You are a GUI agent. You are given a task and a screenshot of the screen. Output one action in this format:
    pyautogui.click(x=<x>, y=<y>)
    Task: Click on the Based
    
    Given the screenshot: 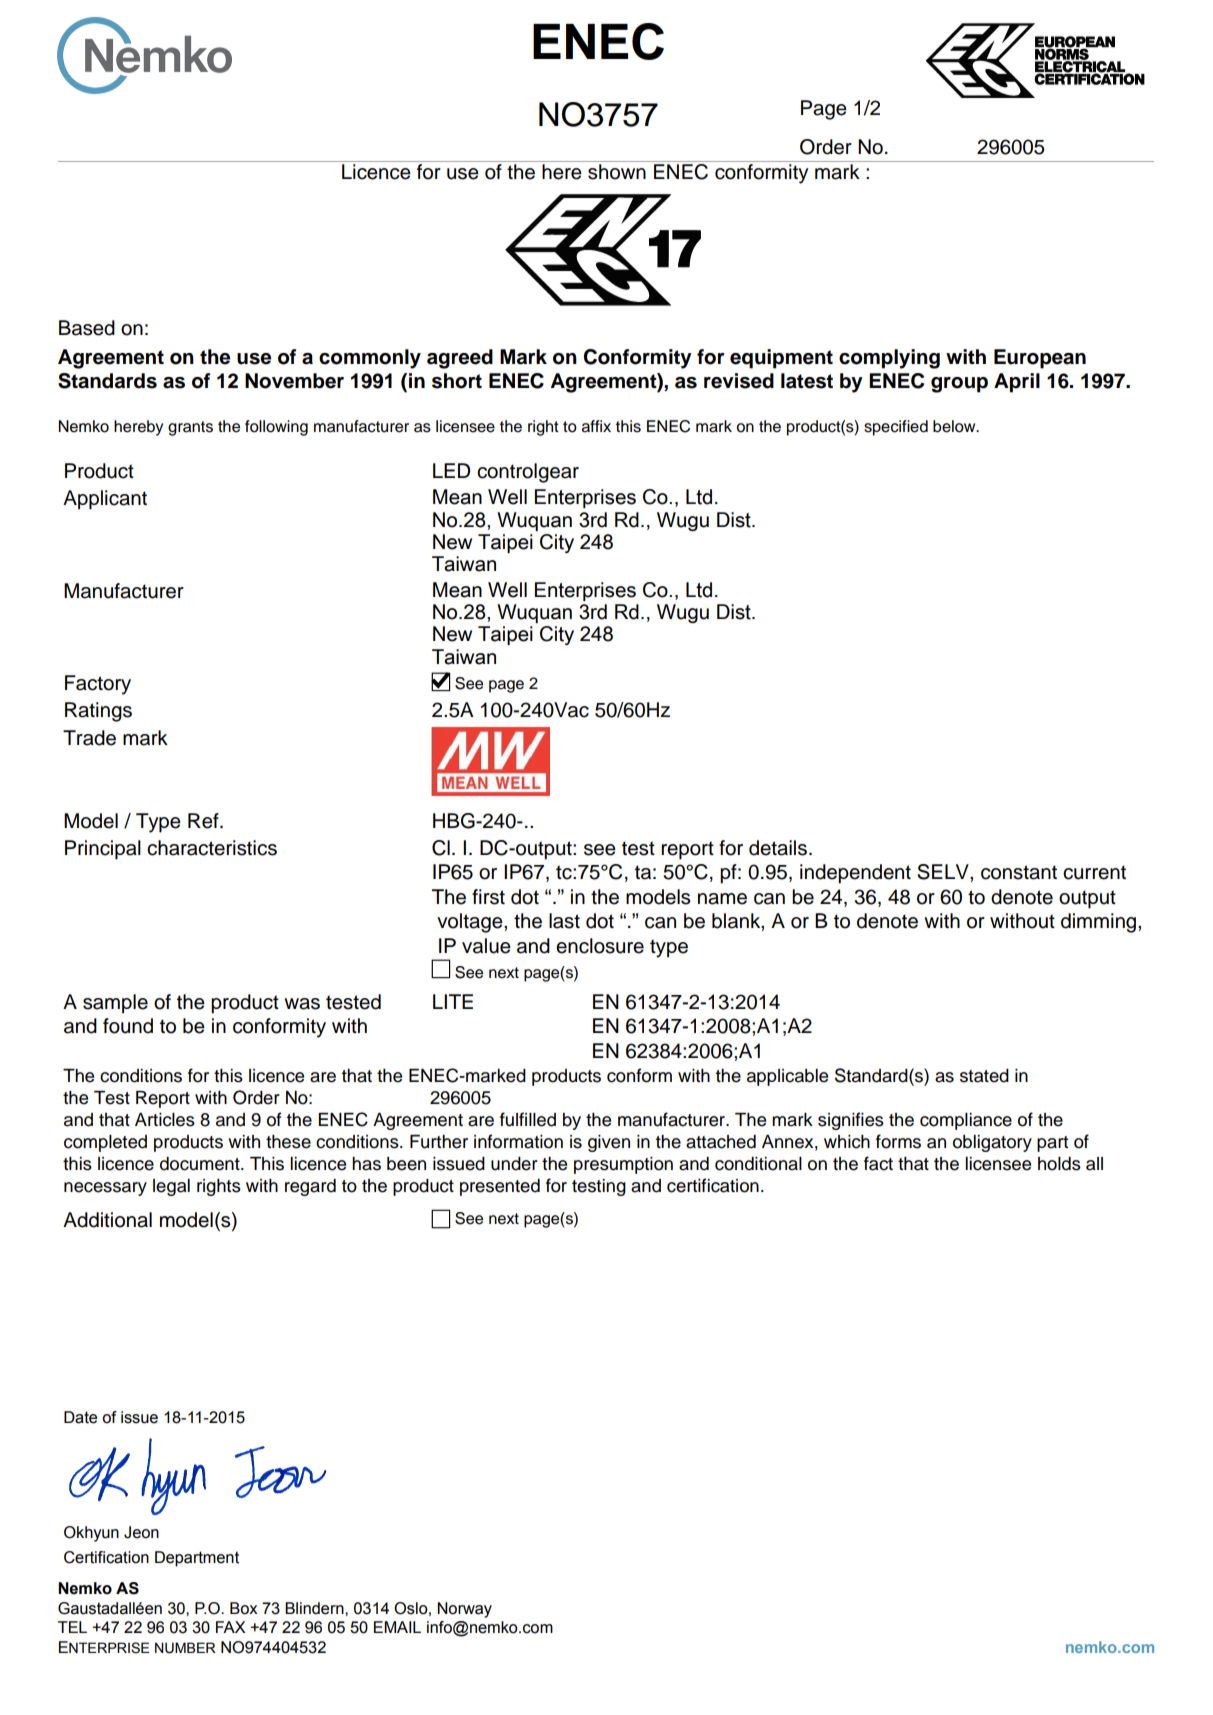 What is the action you would take?
    pyautogui.click(x=87, y=328)
